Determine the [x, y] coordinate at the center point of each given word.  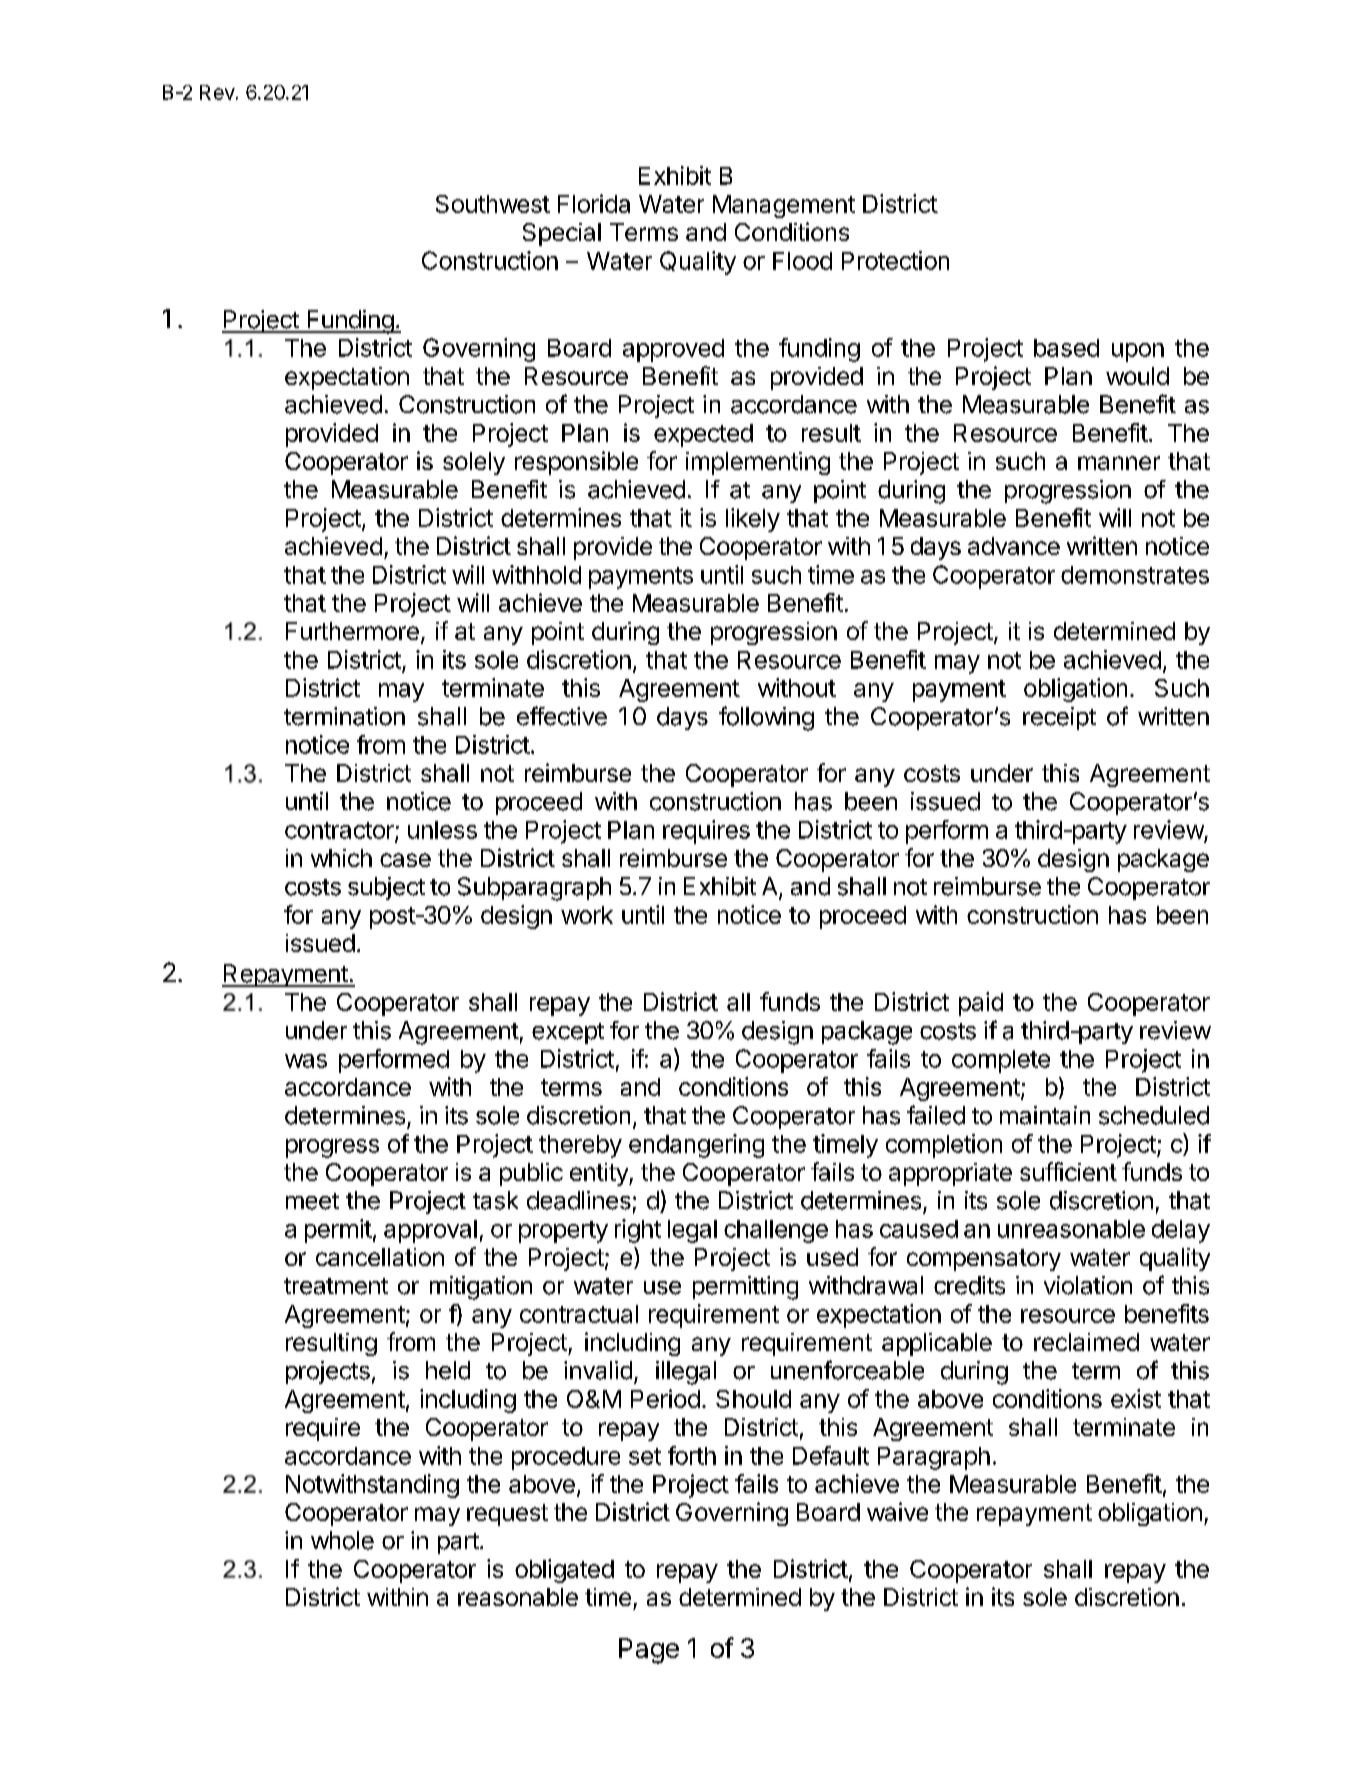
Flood [802, 261]
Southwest [493, 204]
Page [649, 1651]
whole [342, 1540]
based [1066, 348]
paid [981, 1004]
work [587, 915]
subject [386, 888]
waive [897, 1511]
